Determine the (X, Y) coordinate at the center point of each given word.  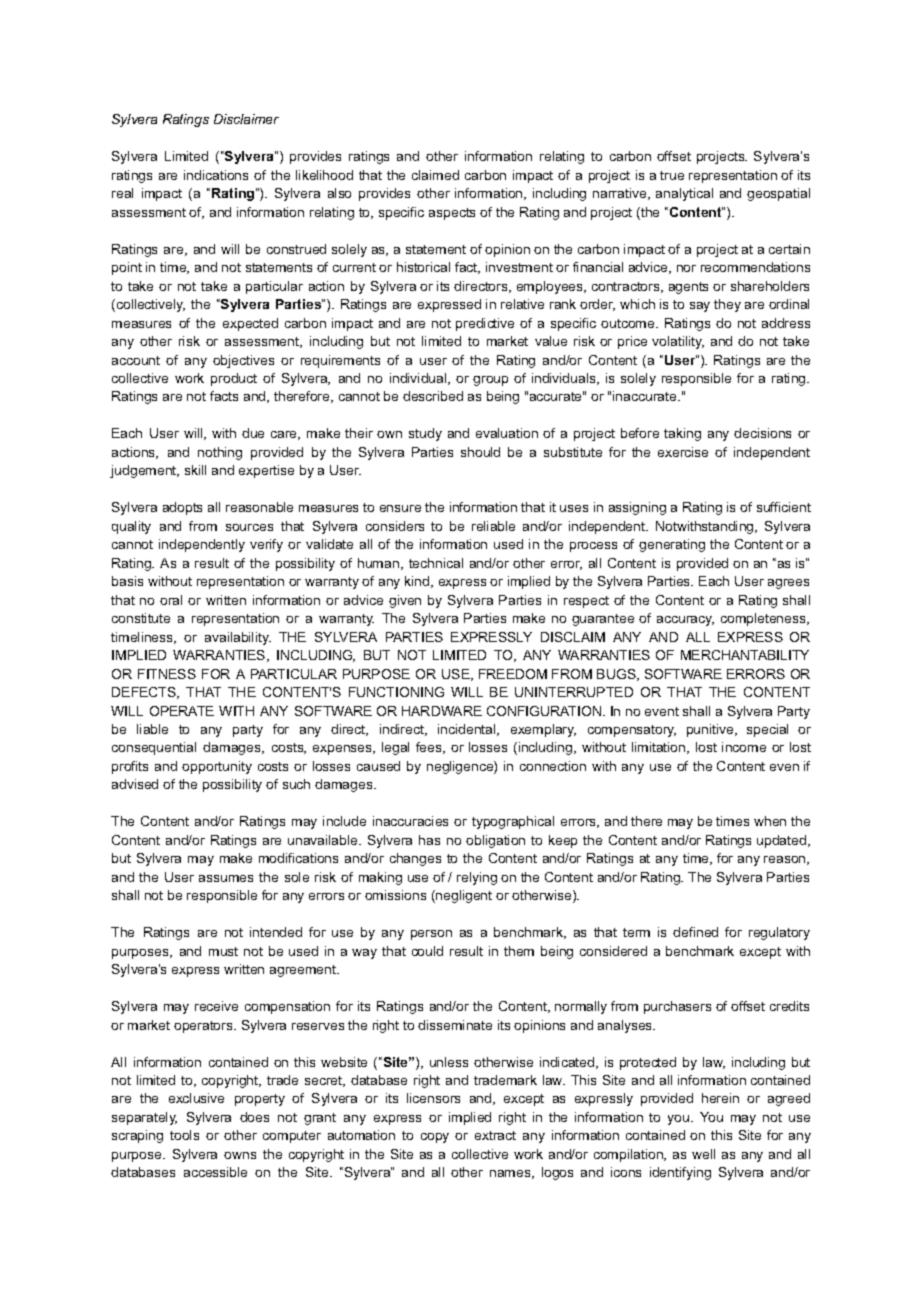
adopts (182, 508)
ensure (400, 508)
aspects (452, 214)
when (770, 821)
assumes (226, 878)
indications (216, 175)
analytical (684, 194)
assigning (637, 508)
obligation (495, 841)
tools (184, 1135)
